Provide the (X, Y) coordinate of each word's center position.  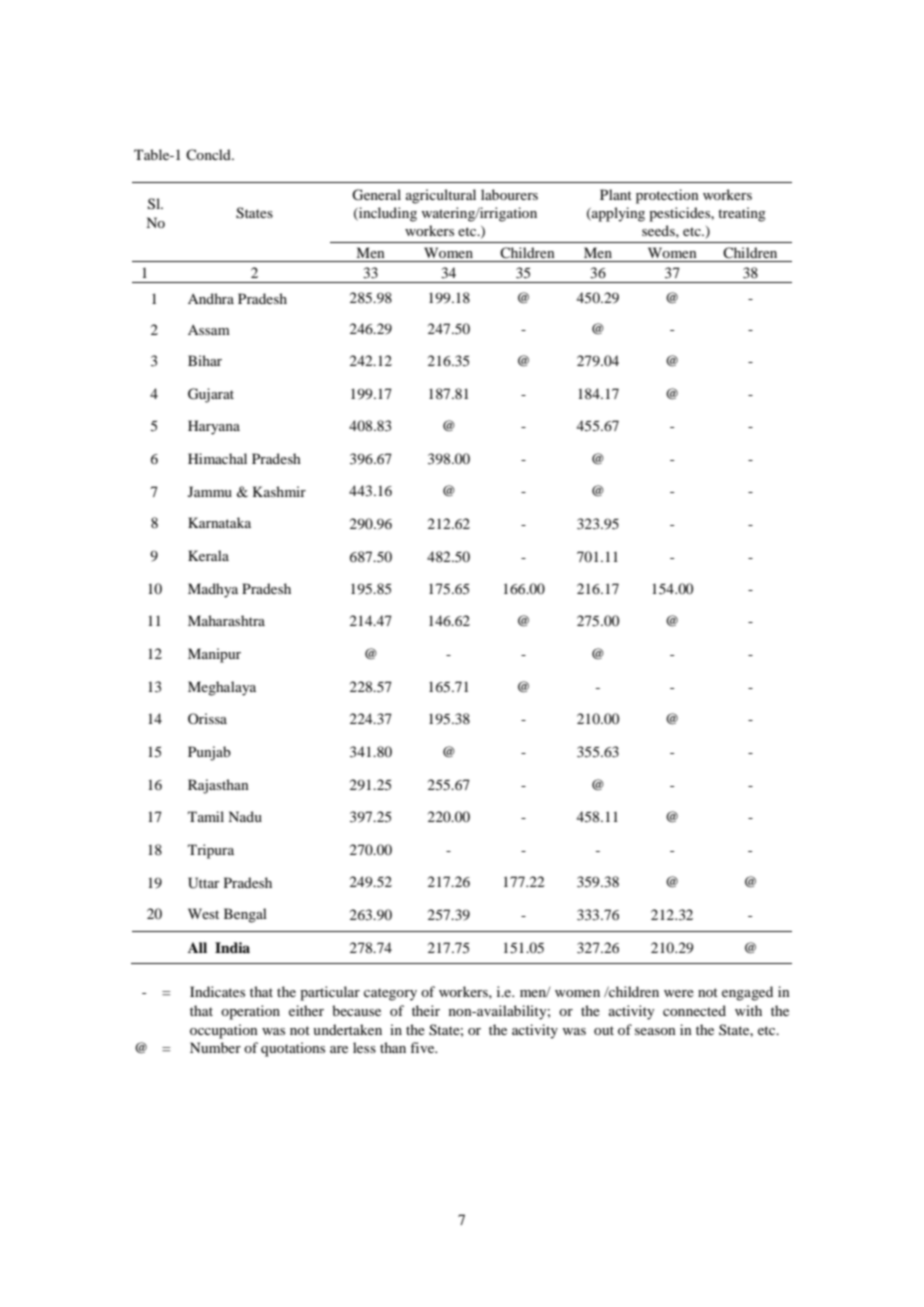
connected (694, 1010)
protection (667, 196)
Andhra (211, 298)
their (426, 1010)
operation (250, 1012)
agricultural (441, 196)
